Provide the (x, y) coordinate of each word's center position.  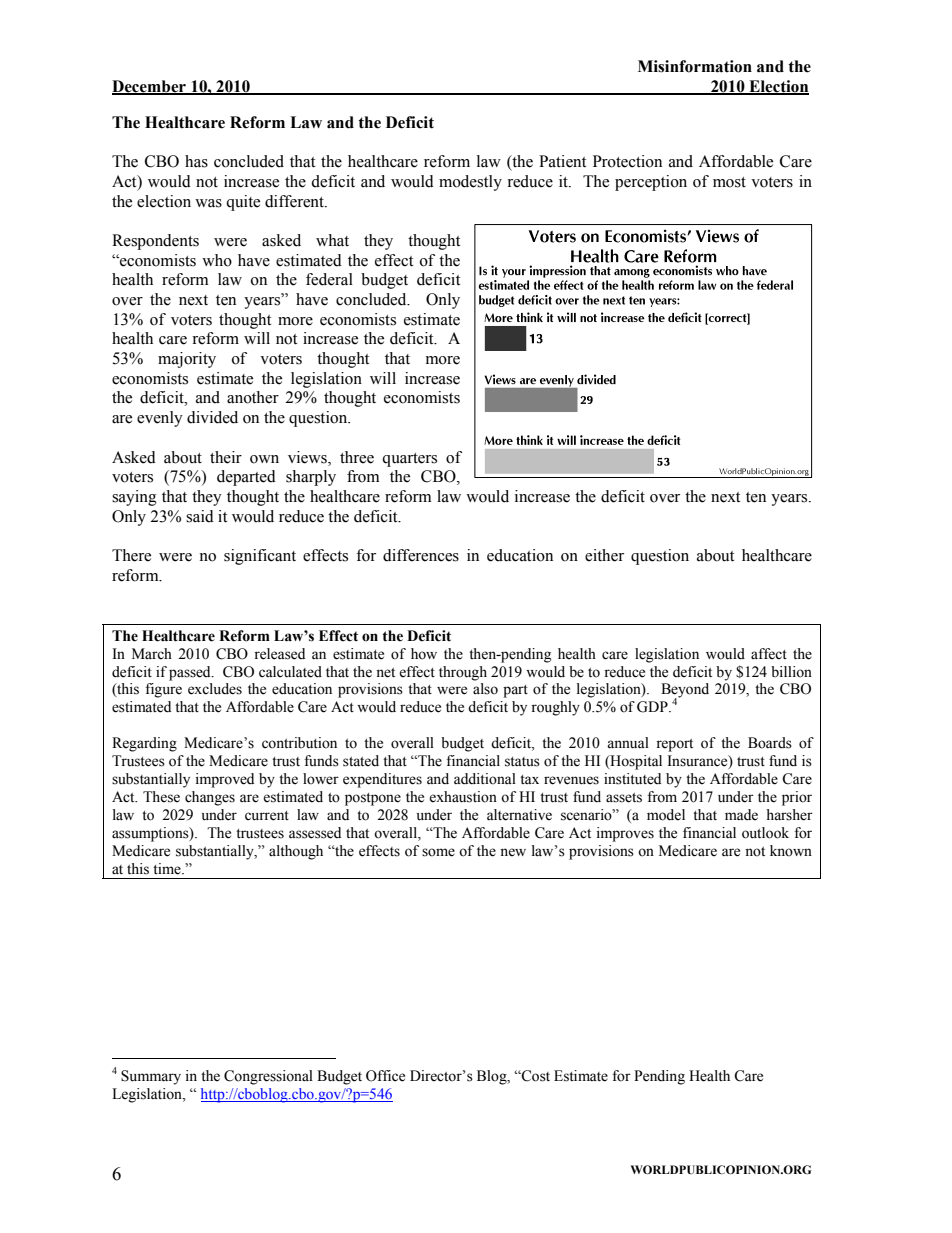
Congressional (268, 1077)
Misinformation (695, 66)
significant (260, 557)
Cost (535, 1076)
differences (421, 555)
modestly (470, 183)
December (150, 87)
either (604, 555)
